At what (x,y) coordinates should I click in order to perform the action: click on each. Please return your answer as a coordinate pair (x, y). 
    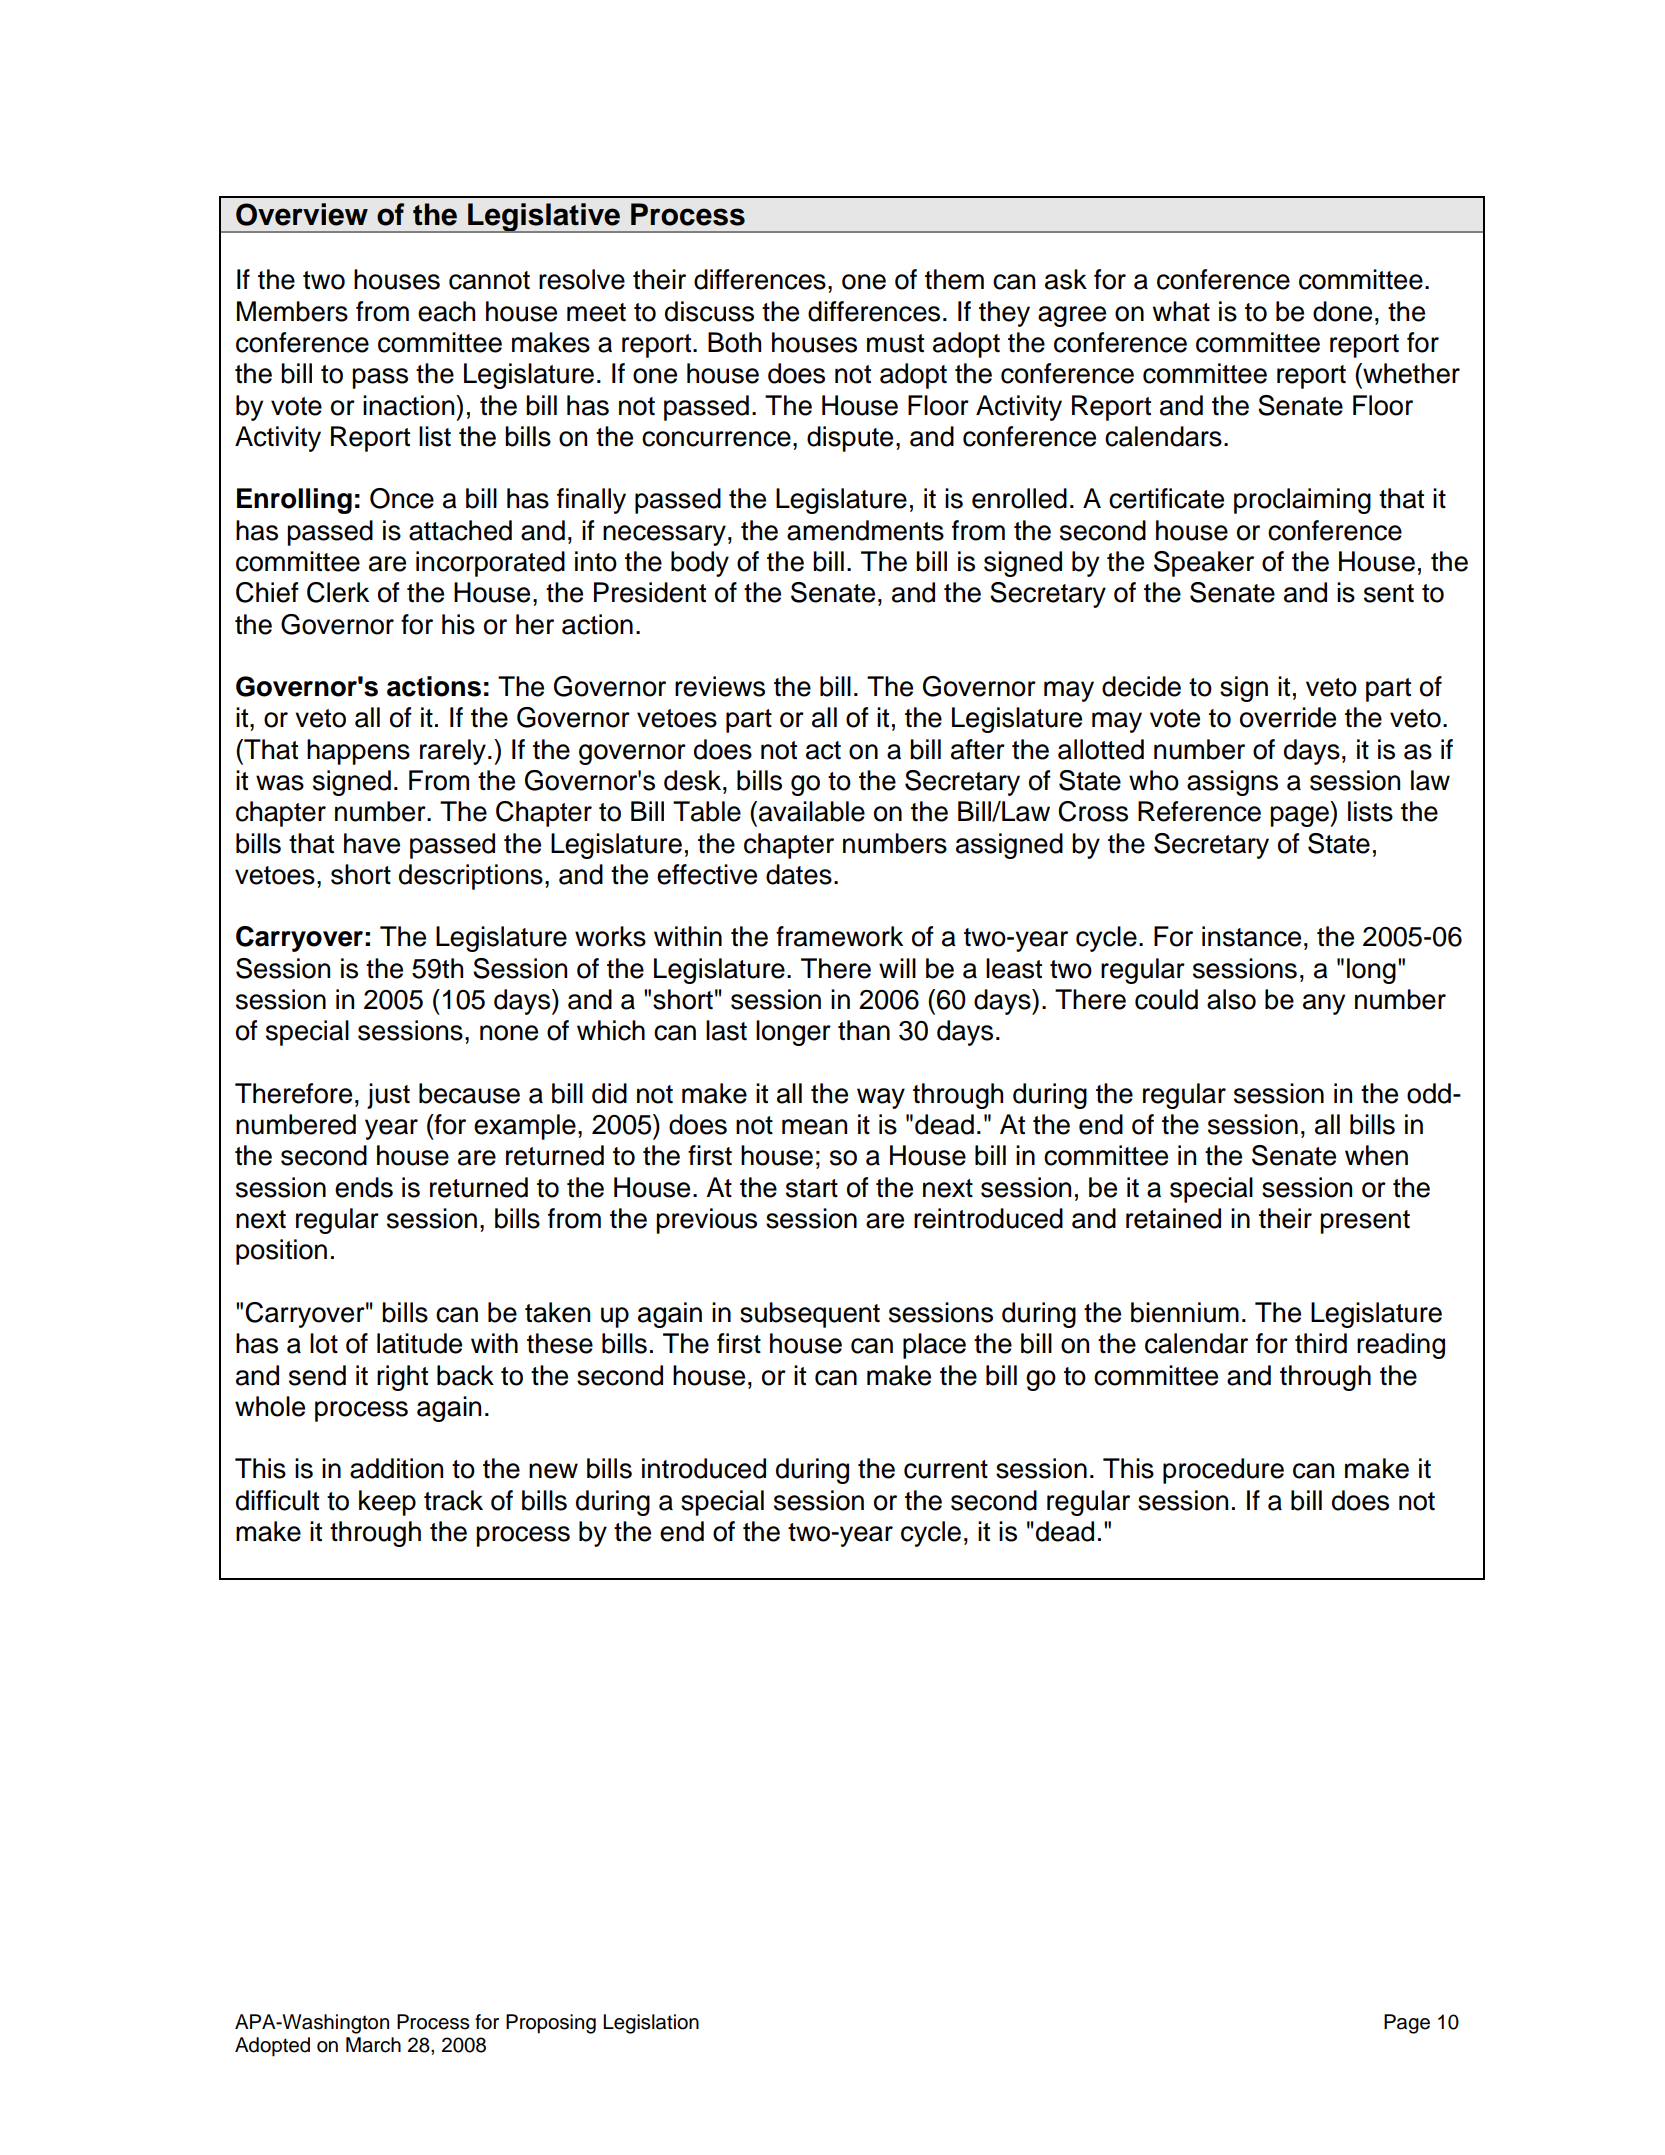
    Looking at the image, I should click on (446, 311).
